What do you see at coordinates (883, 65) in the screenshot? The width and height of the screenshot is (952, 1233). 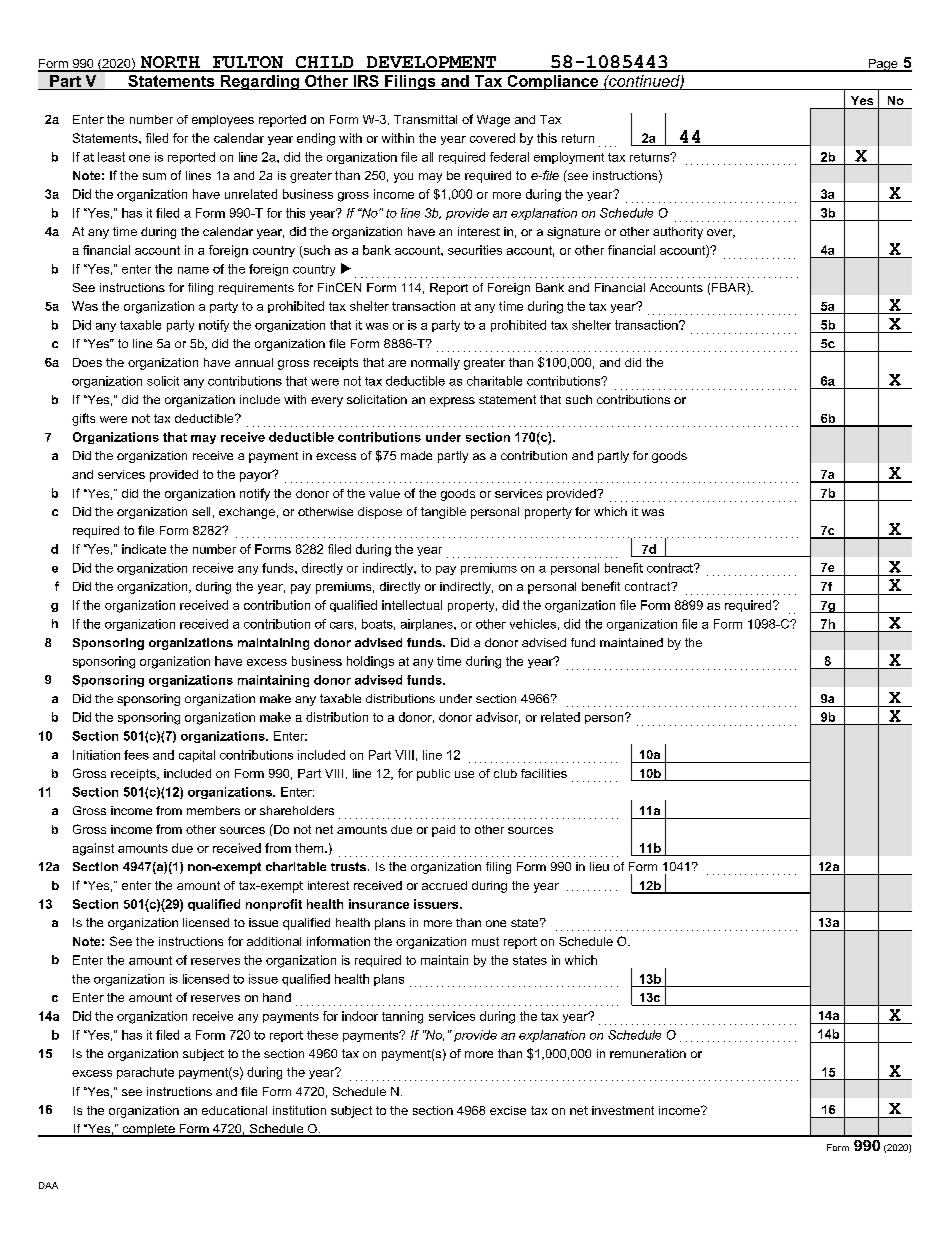 I see `Page` at bounding box center [883, 65].
